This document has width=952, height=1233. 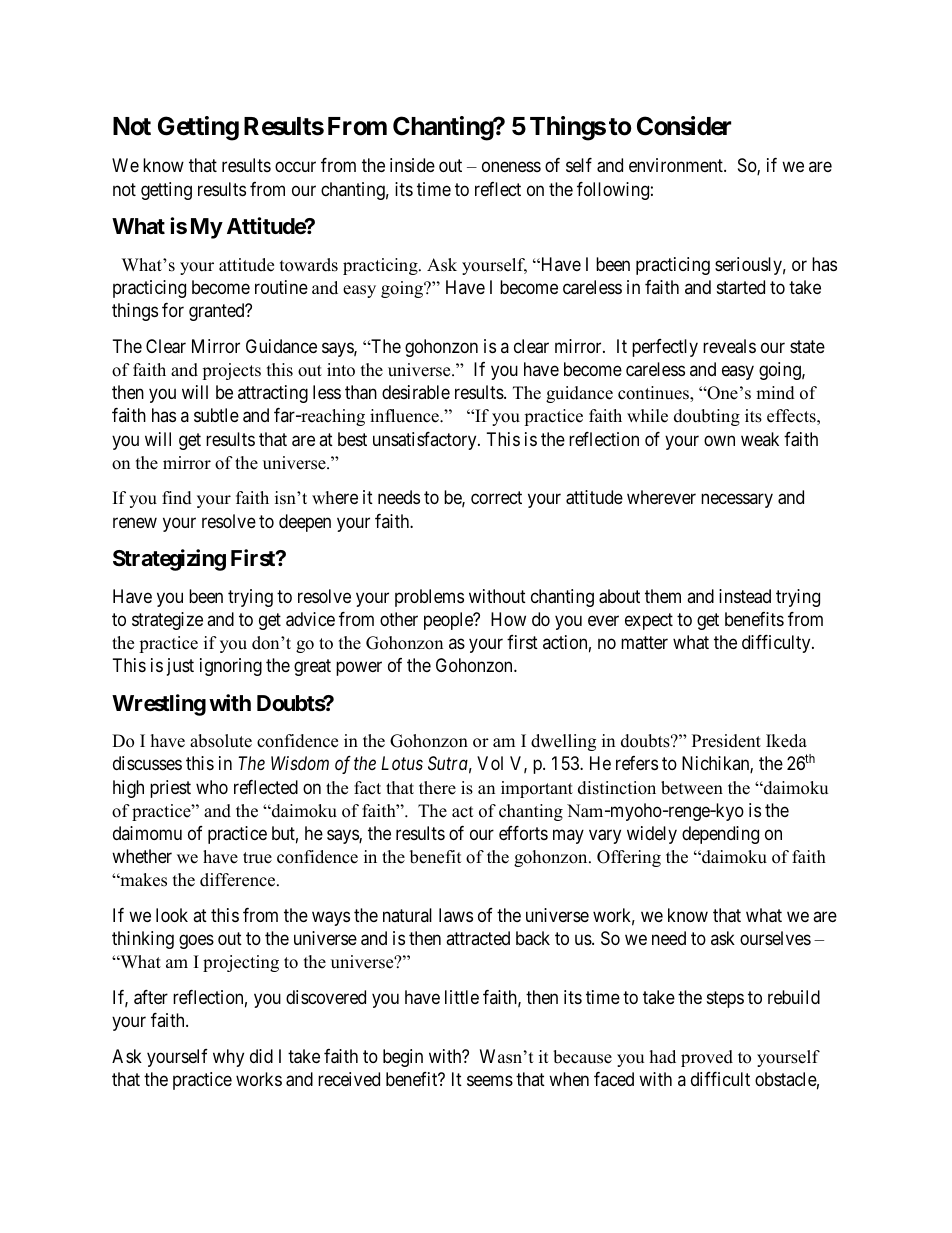 I want to click on occur, so click(x=295, y=167).
